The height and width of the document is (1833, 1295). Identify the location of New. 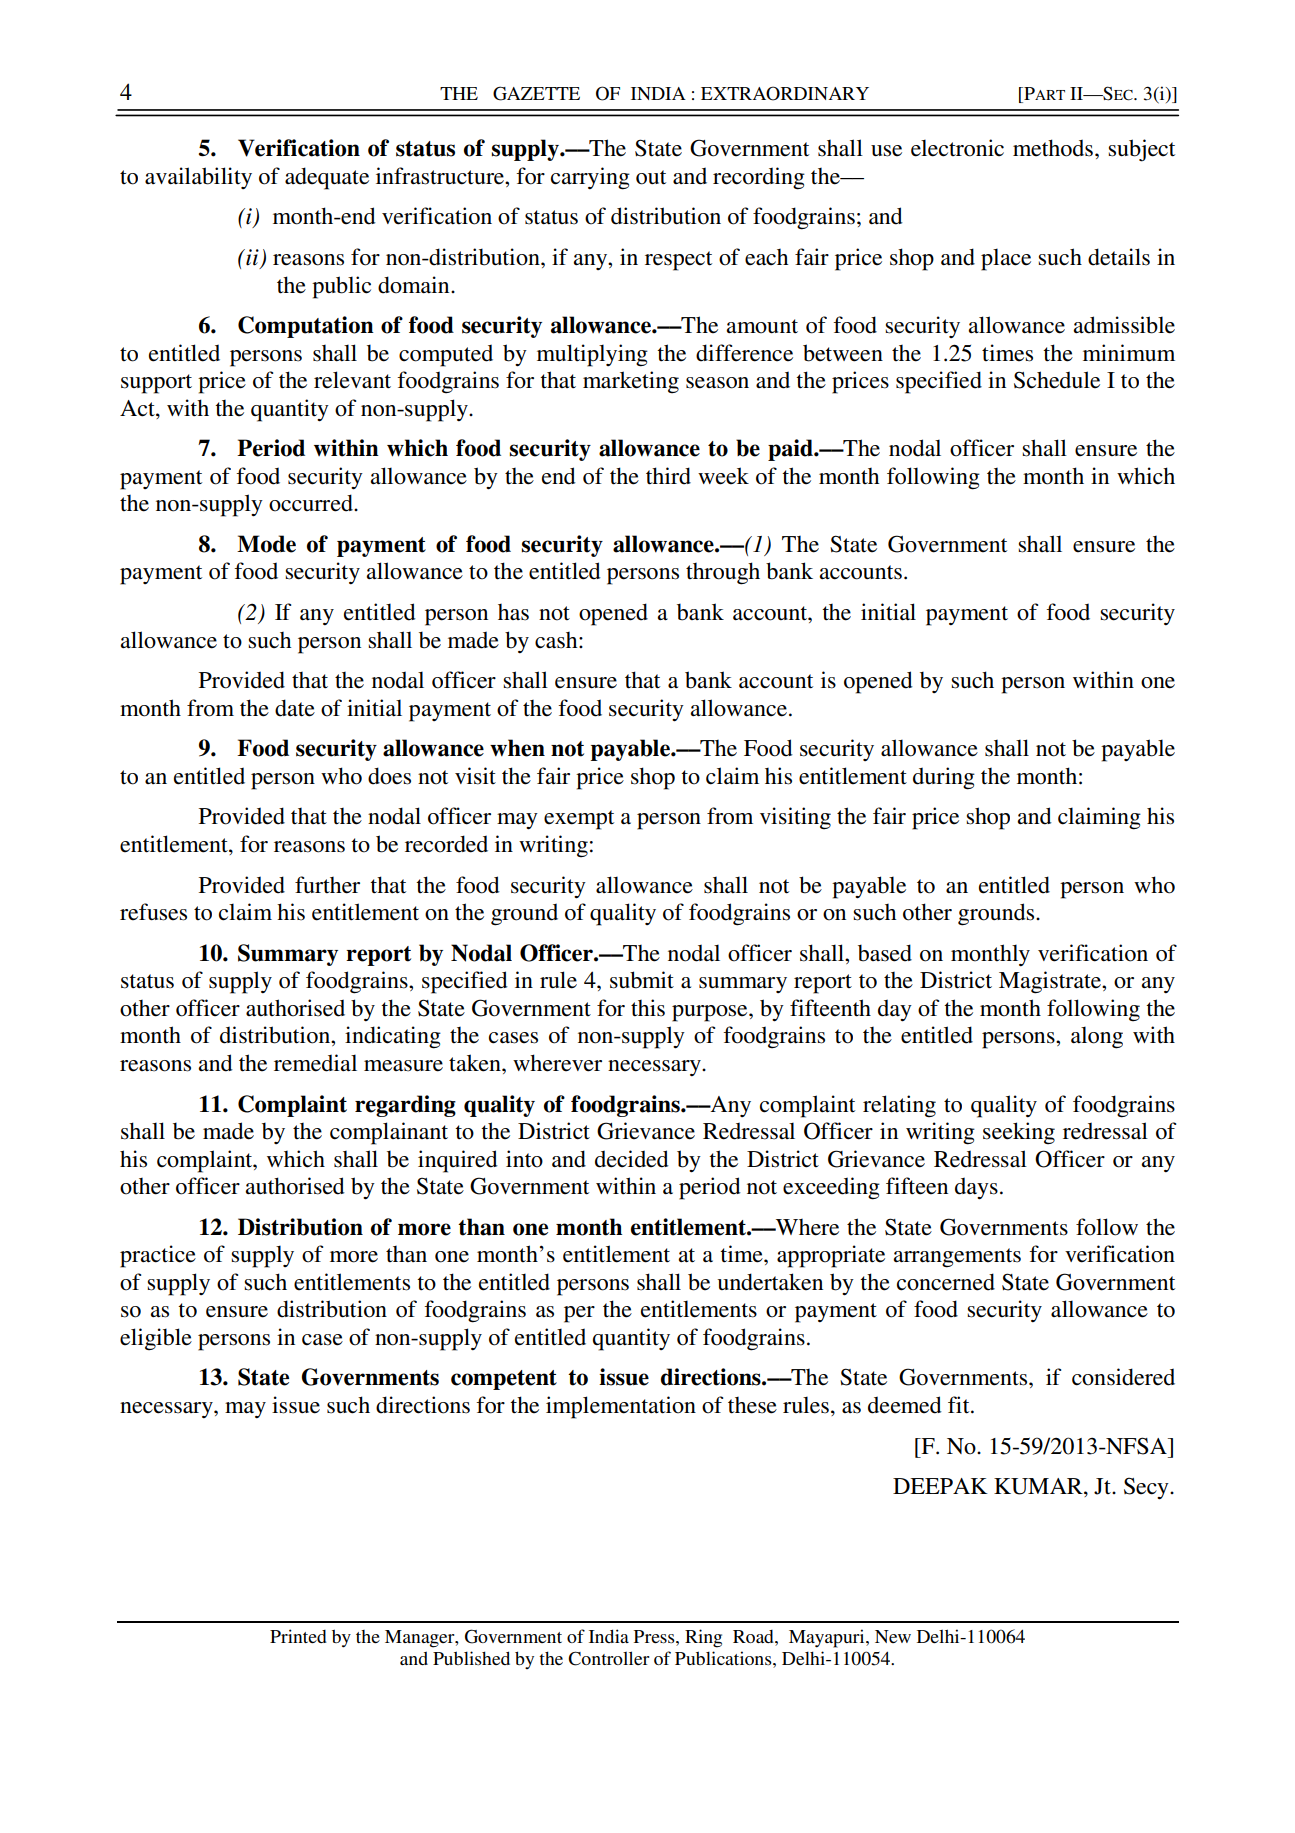
(893, 1636).
